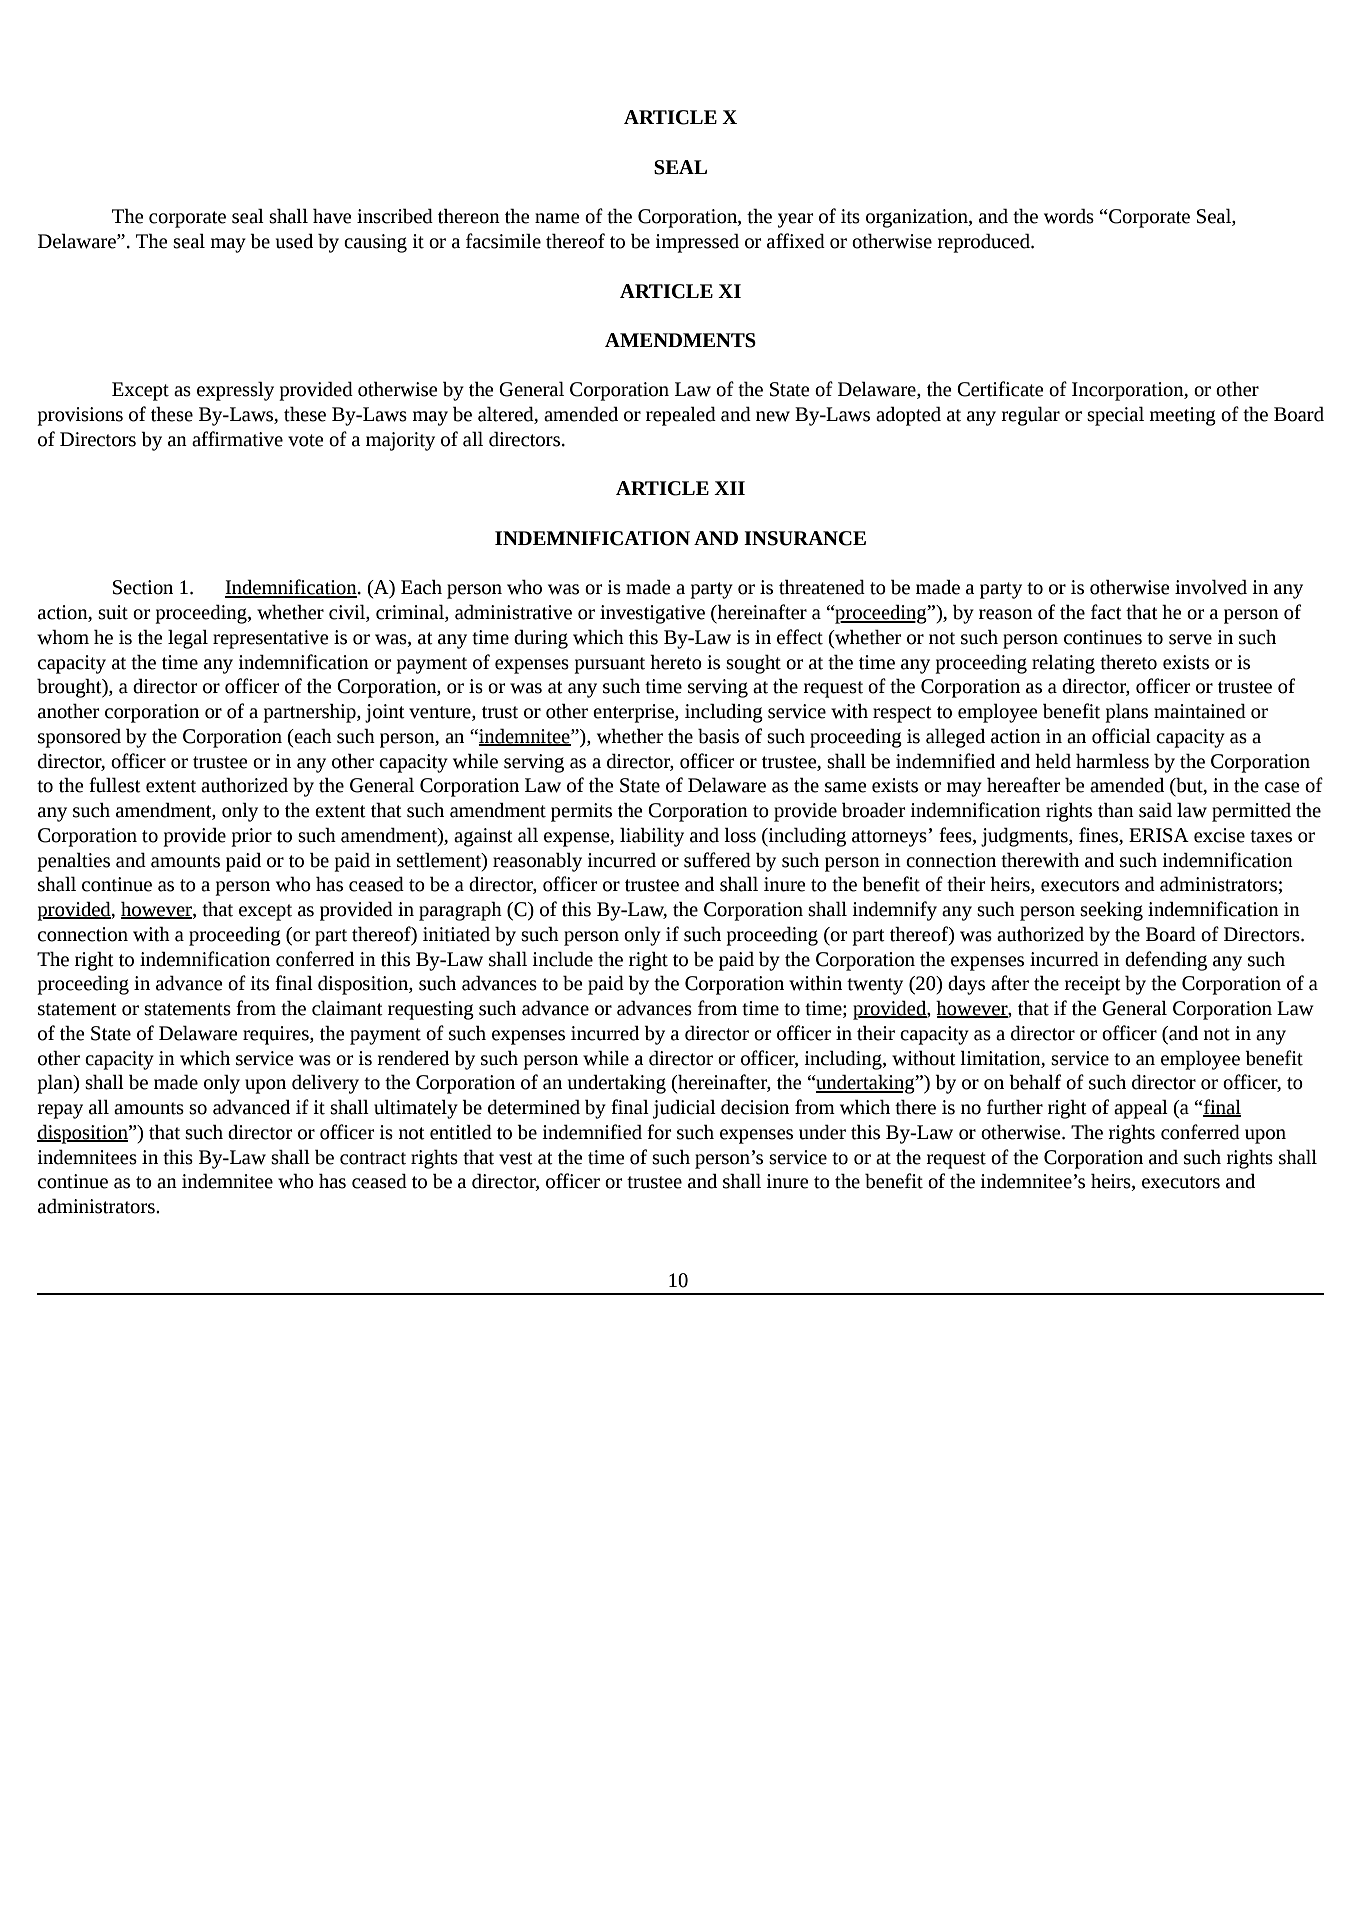  What do you see at coordinates (805, 538) in the screenshot?
I see `INSURANCE` at bounding box center [805, 538].
